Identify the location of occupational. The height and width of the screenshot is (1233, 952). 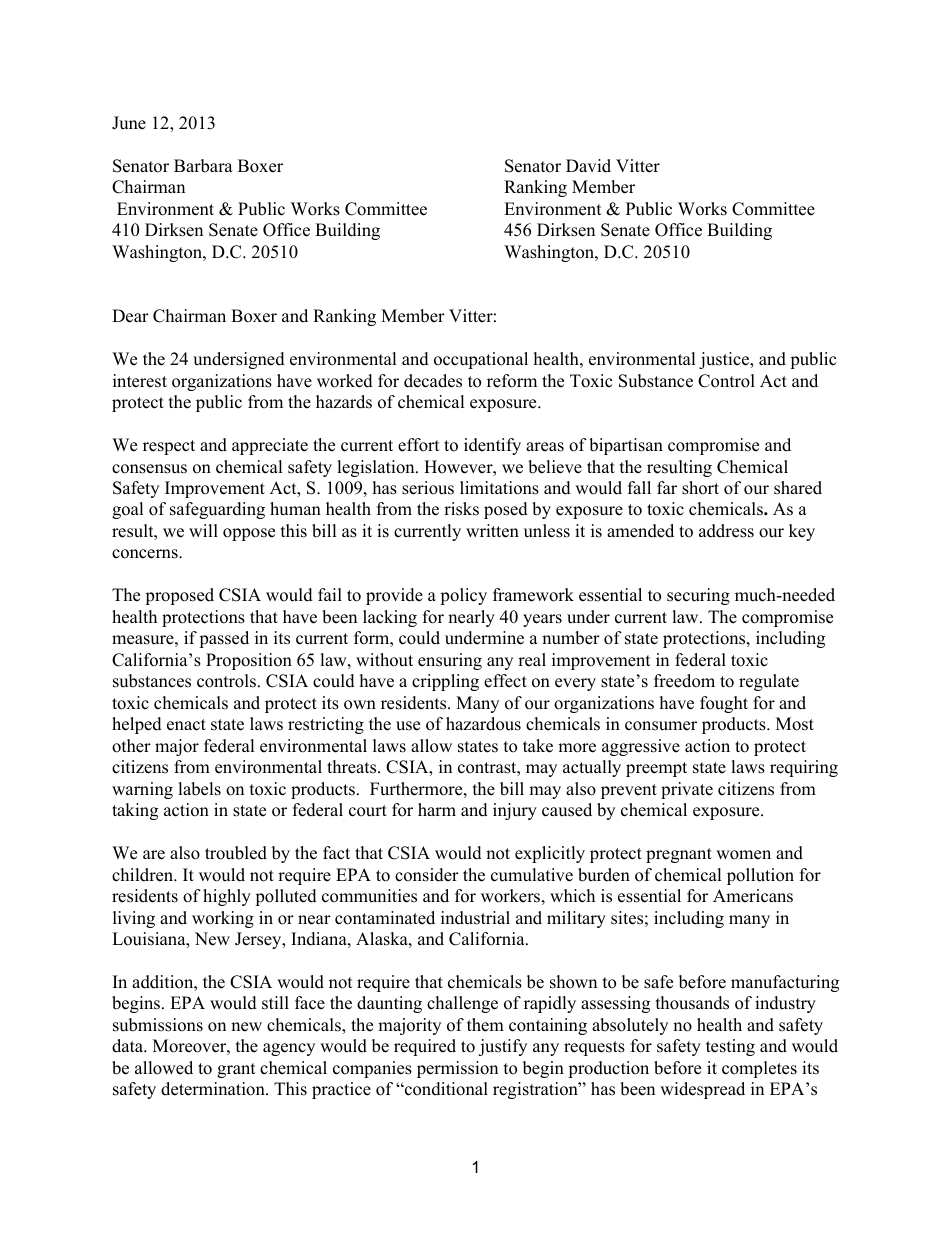
(481, 360).
